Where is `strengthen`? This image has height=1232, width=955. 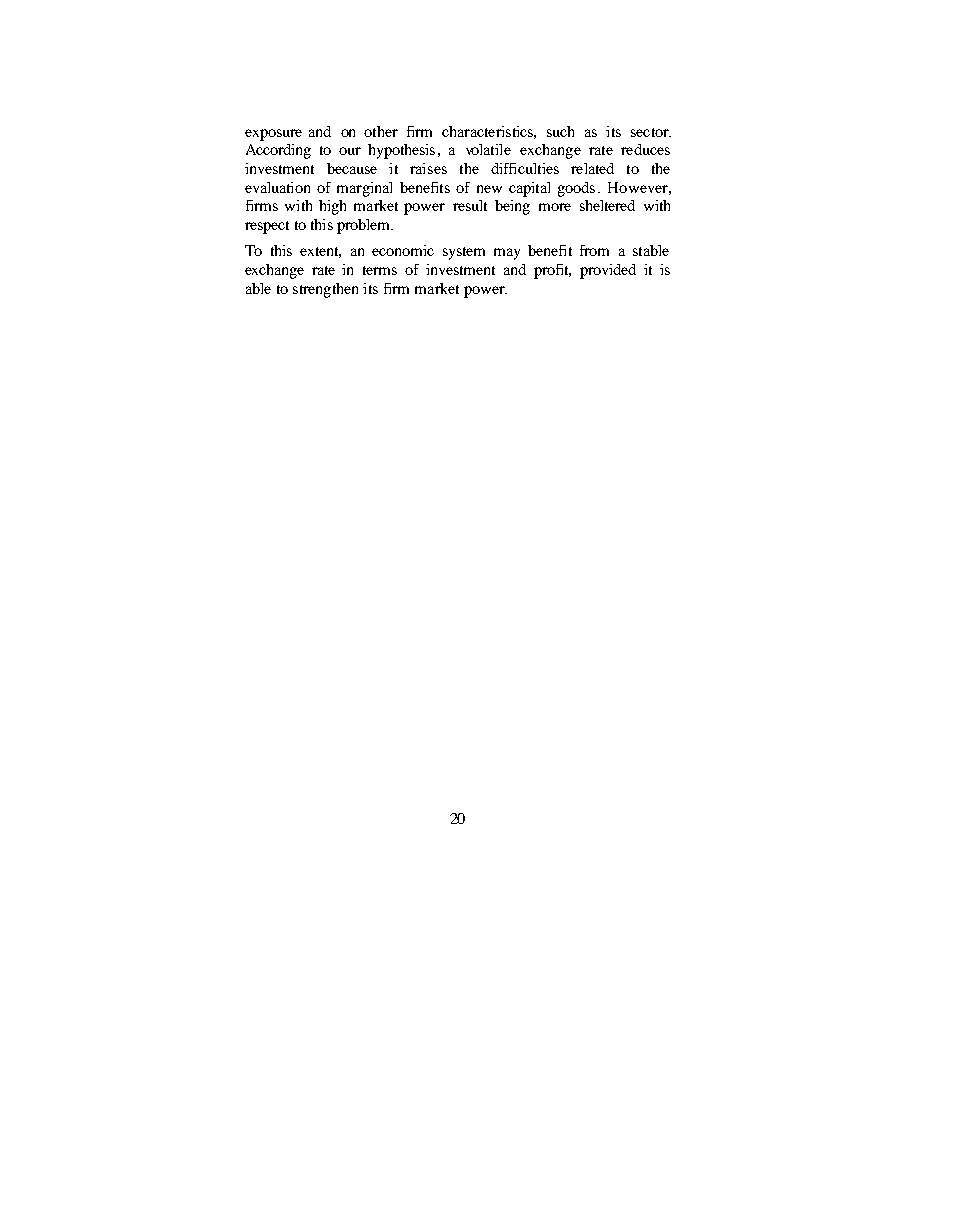 strengthen is located at coordinates (325, 290).
